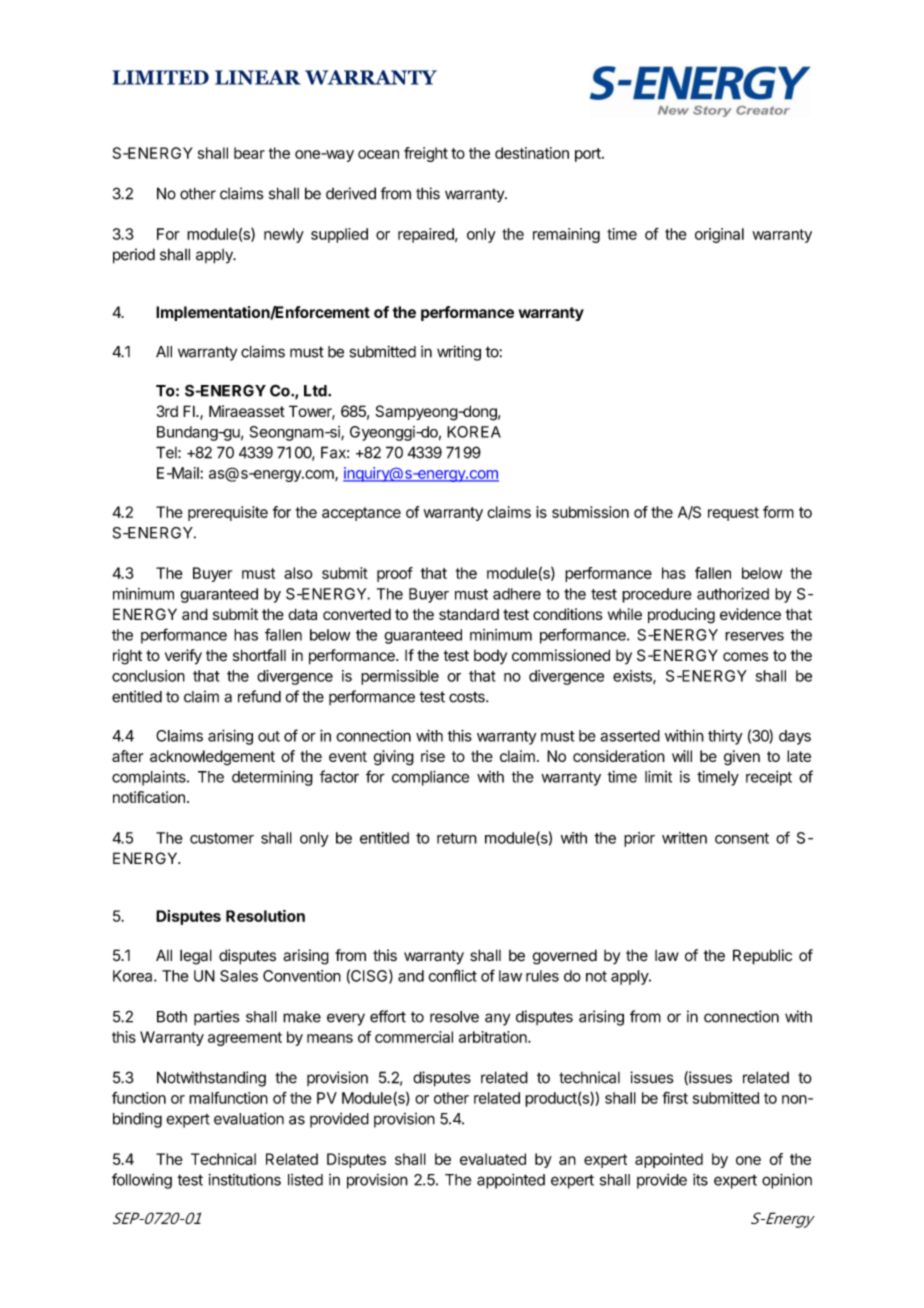  What do you see at coordinates (493, 1159) in the document?
I see `evaluated` at bounding box center [493, 1159].
